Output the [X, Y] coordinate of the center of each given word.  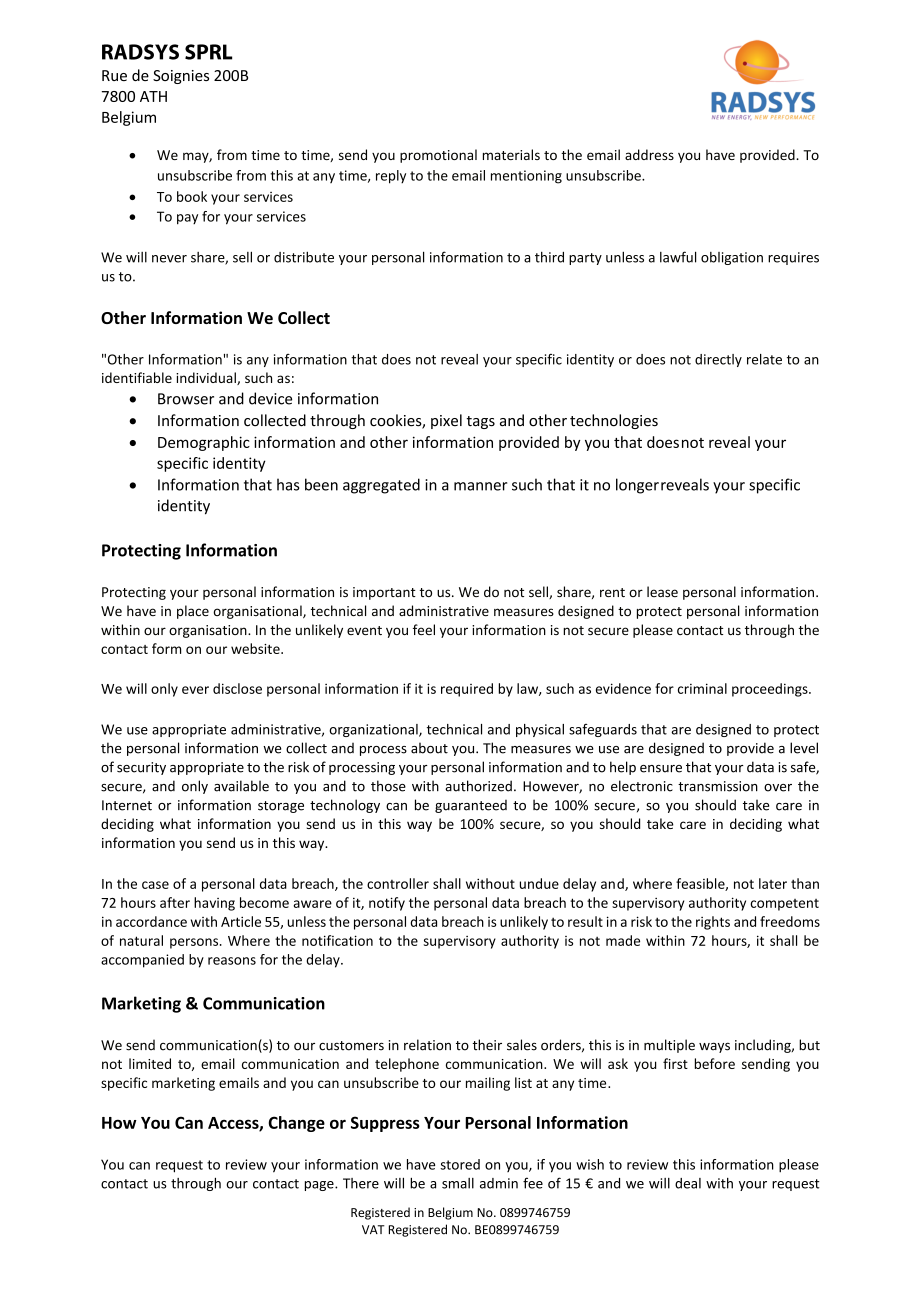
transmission [718, 786]
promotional [438, 156]
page [320, 1186]
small [458, 1183]
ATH [153, 96]
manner [480, 486]
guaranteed [471, 806]
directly [718, 360]
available [241, 786]
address [649, 154]
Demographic [204, 443]
